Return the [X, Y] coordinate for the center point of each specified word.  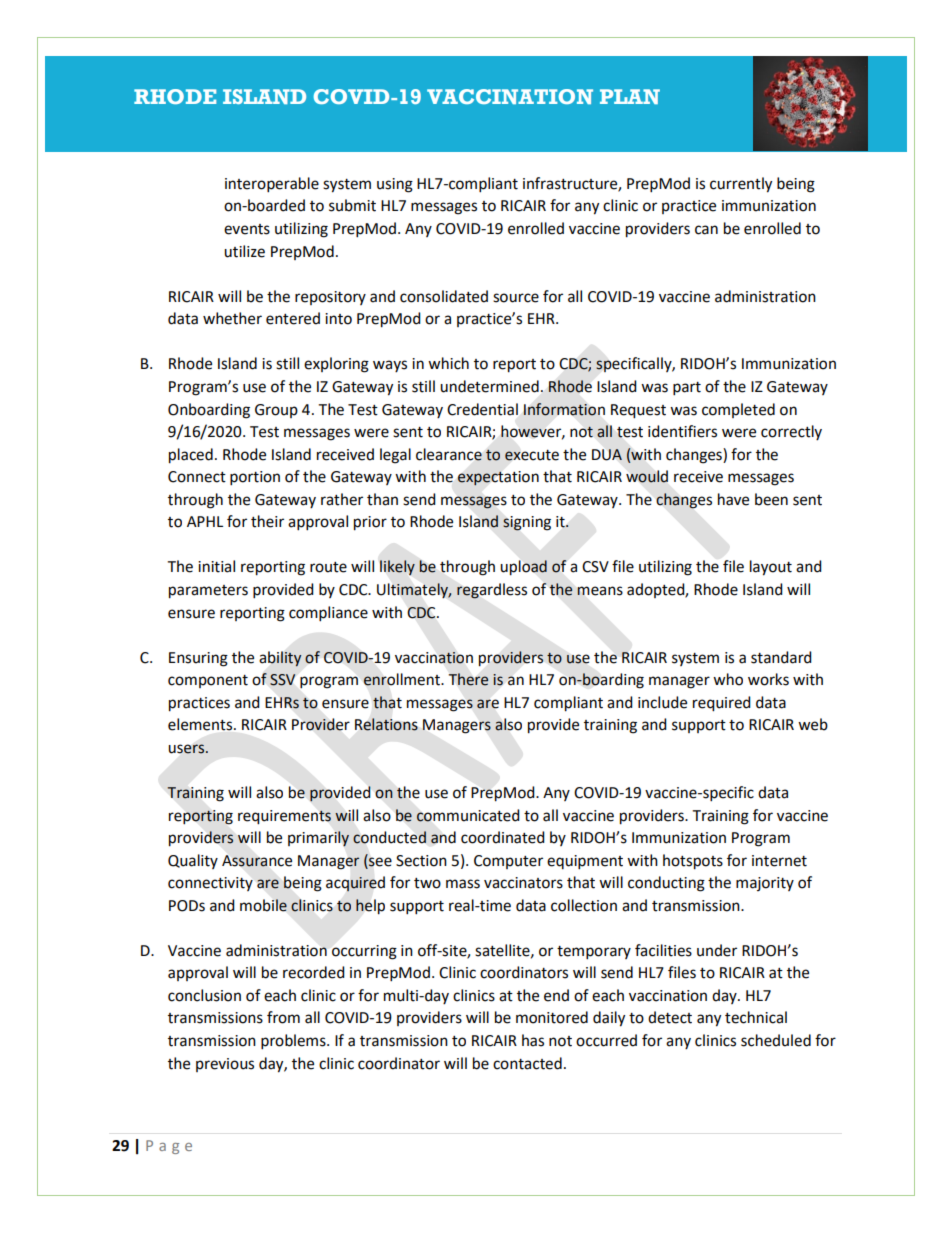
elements [200, 724]
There [468, 679]
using [395, 185]
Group [276, 411]
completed [738, 410]
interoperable [272, 185]
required [722, 704]
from [283, 1017]
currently [741, 185]
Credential [482, 409]
